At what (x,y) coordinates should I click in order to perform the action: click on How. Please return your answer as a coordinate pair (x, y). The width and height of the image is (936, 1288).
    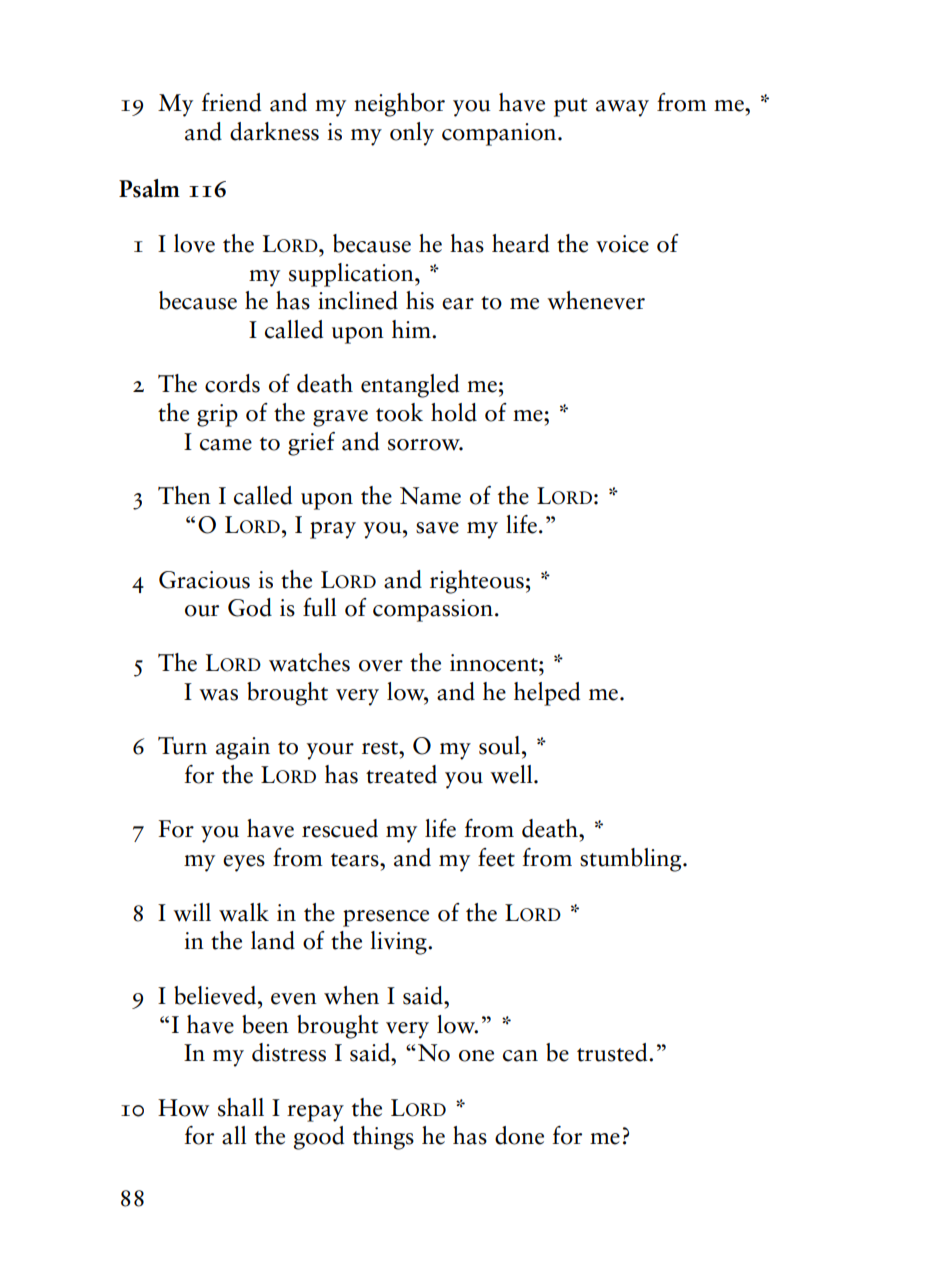
    Looking at the image, I should click on (183, 1108).
